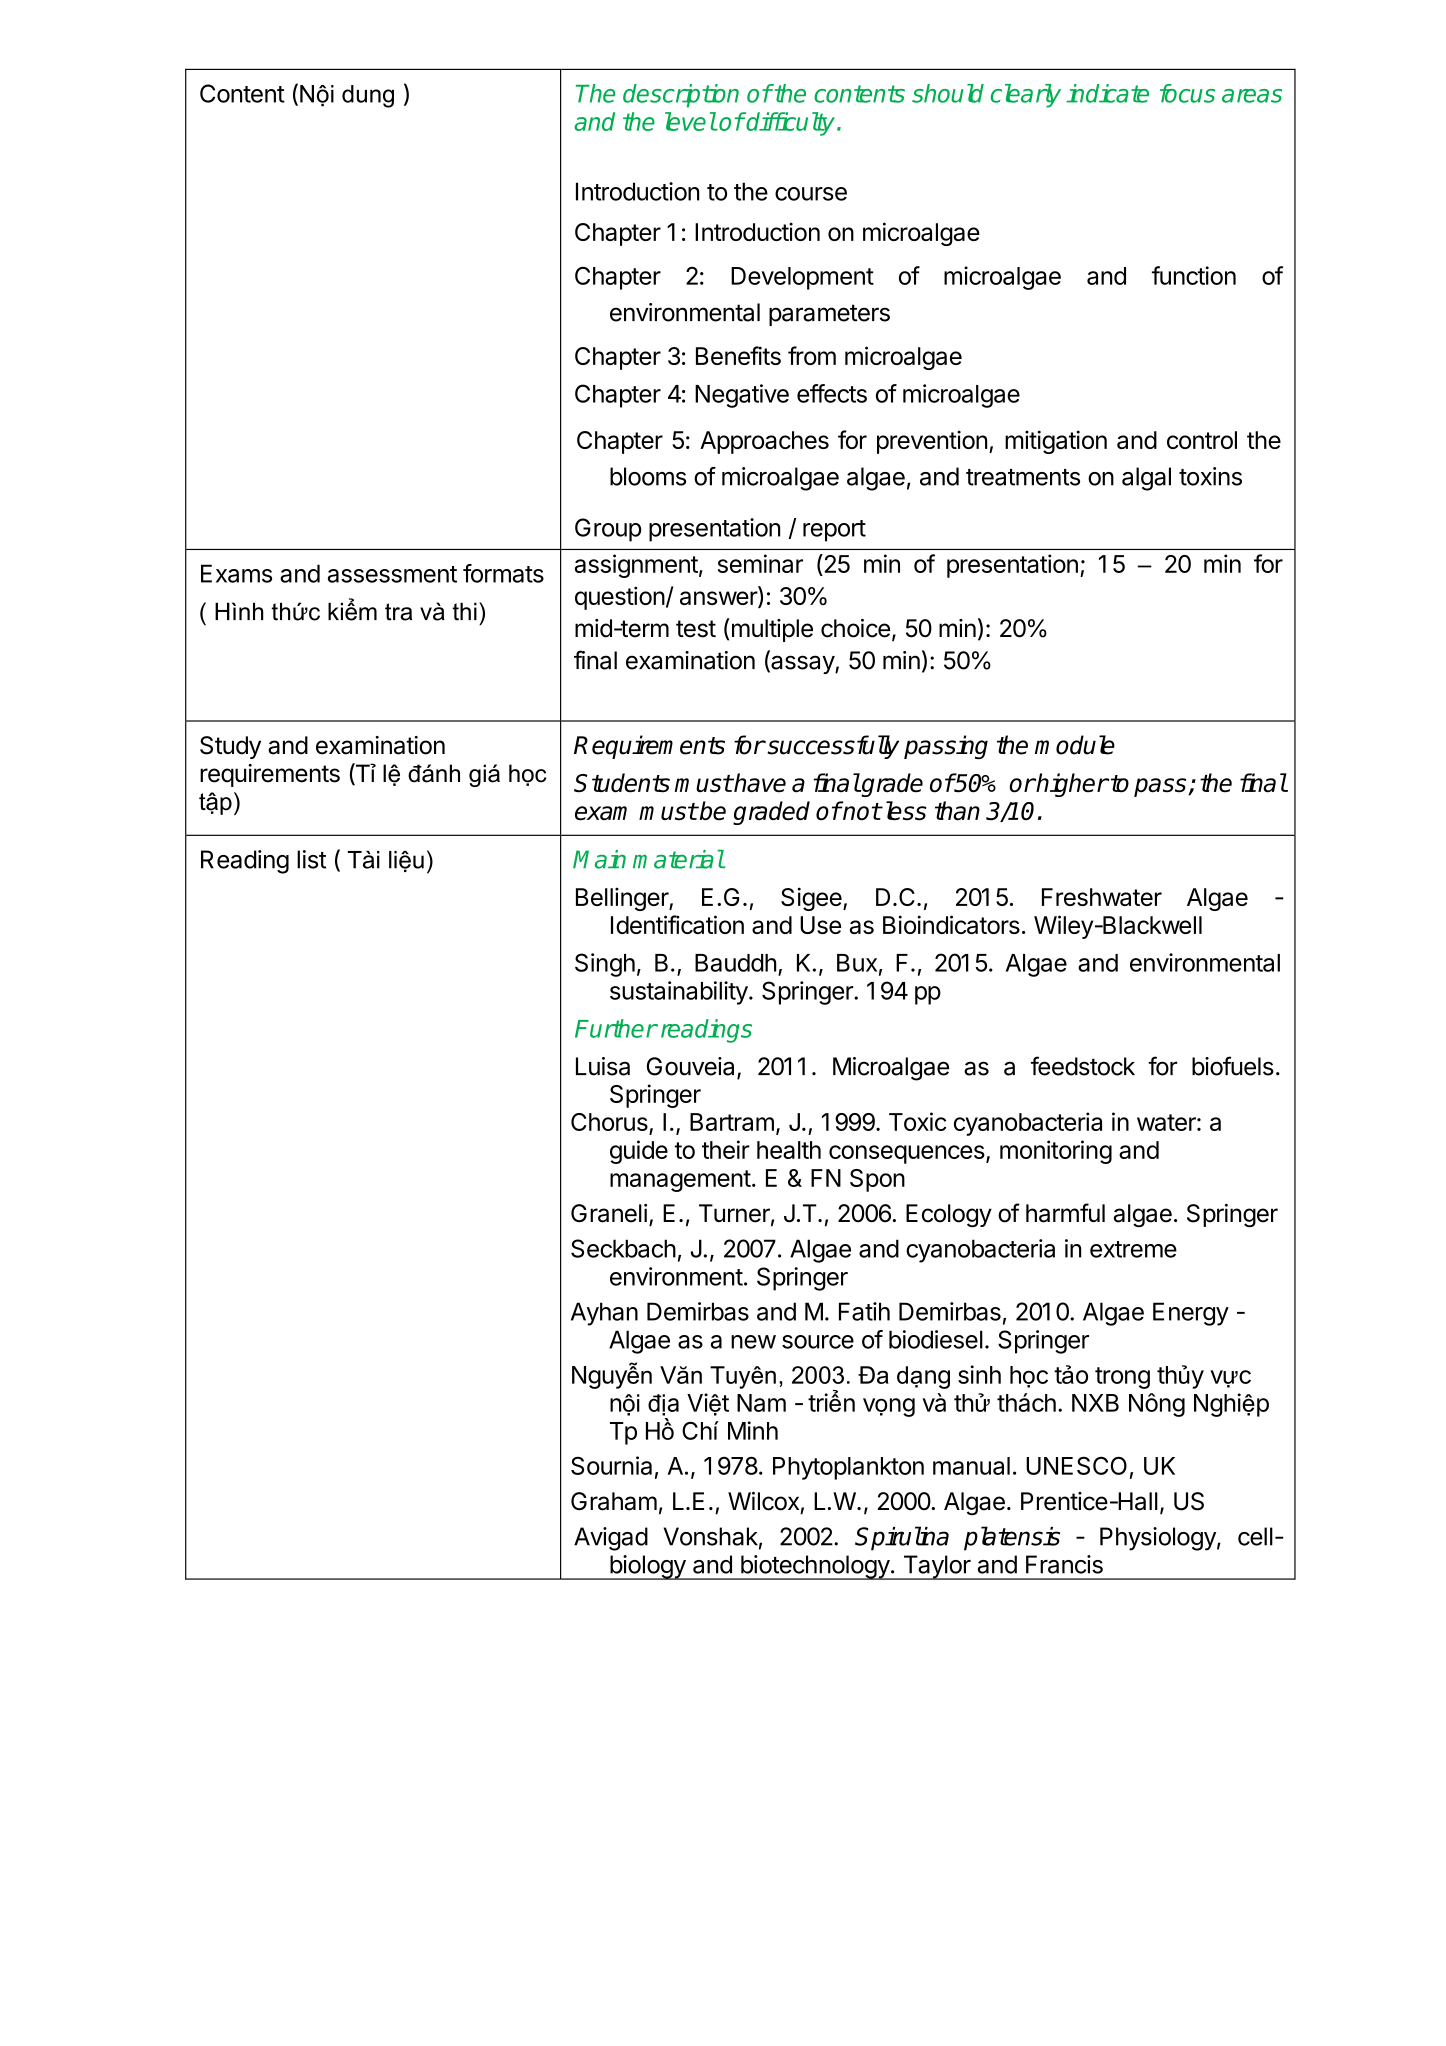  Describe the element at coordinates (603, 1066) in the document. I see `Luisa` at that location.
